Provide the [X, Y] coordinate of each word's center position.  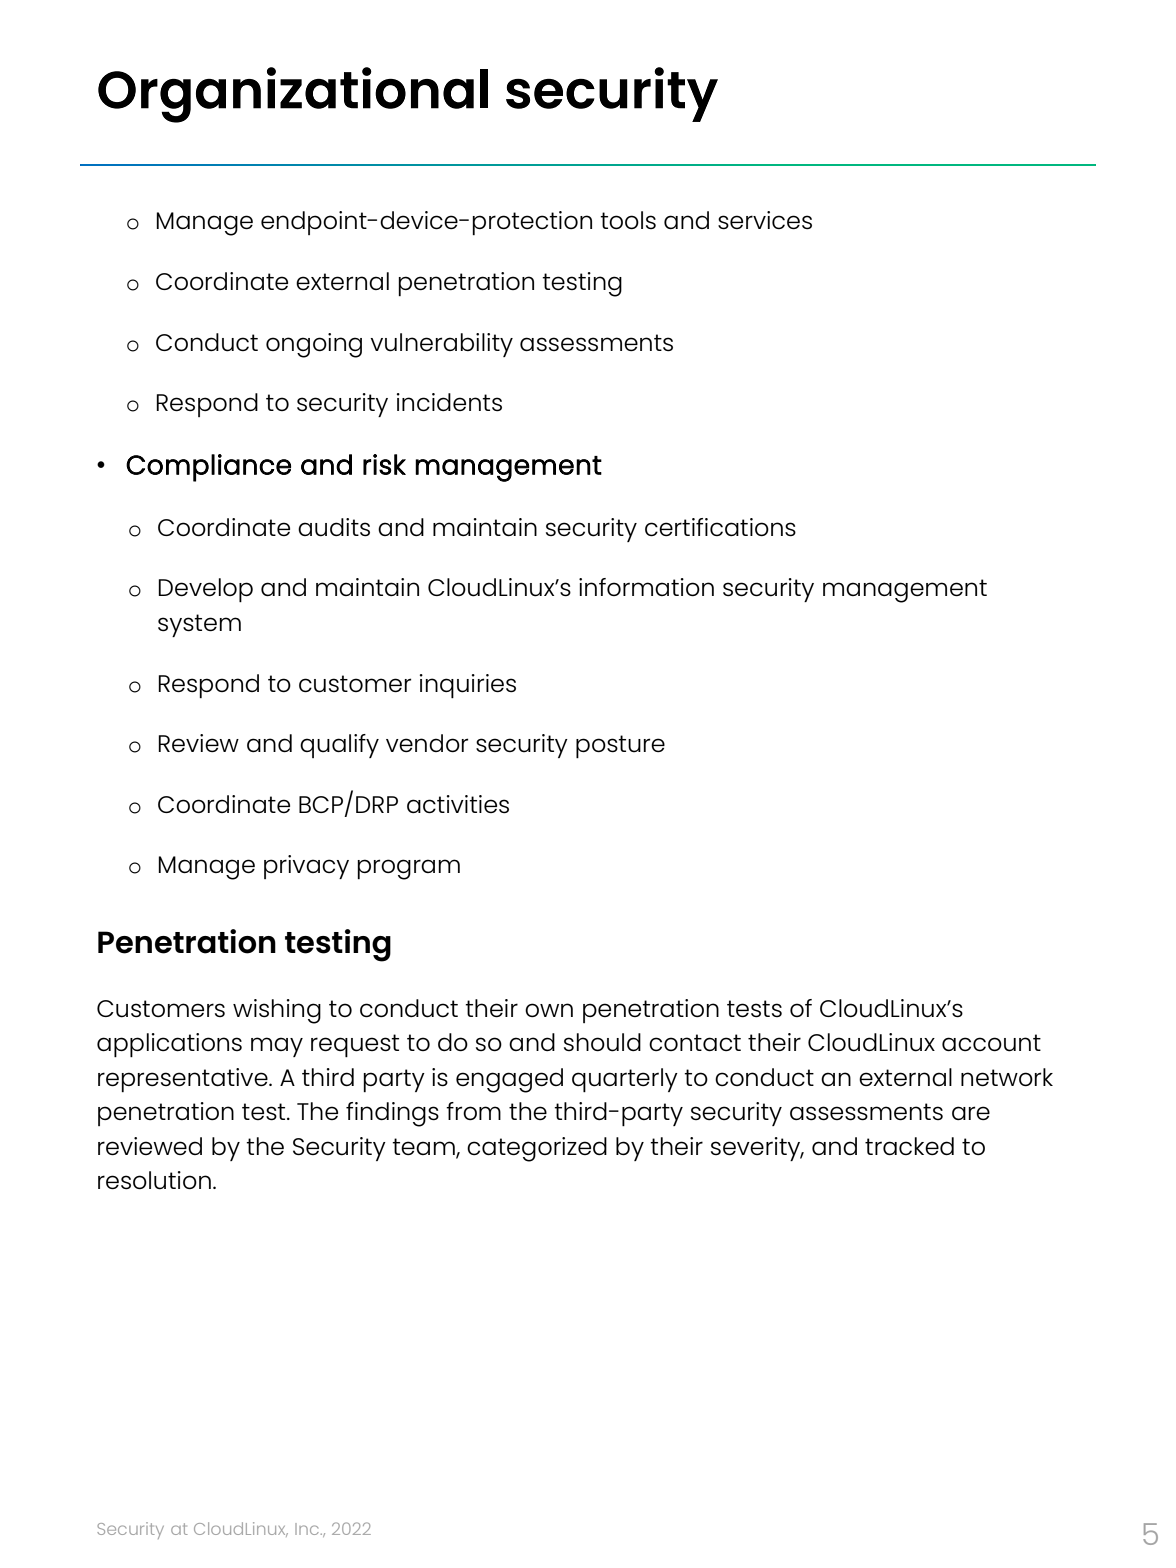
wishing [277, 1011]
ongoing [314, 345]
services [765, 220]
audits [334, 527]
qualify [339, 746]
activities [458, 804]
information [646, 587]
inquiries [468, 686]
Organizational [293, 95]
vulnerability [441, 345]
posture [620, 746]
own [549, 1010]
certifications [720, 527]
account [991, 1043]
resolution [154, 1180]
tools [628, 220]
